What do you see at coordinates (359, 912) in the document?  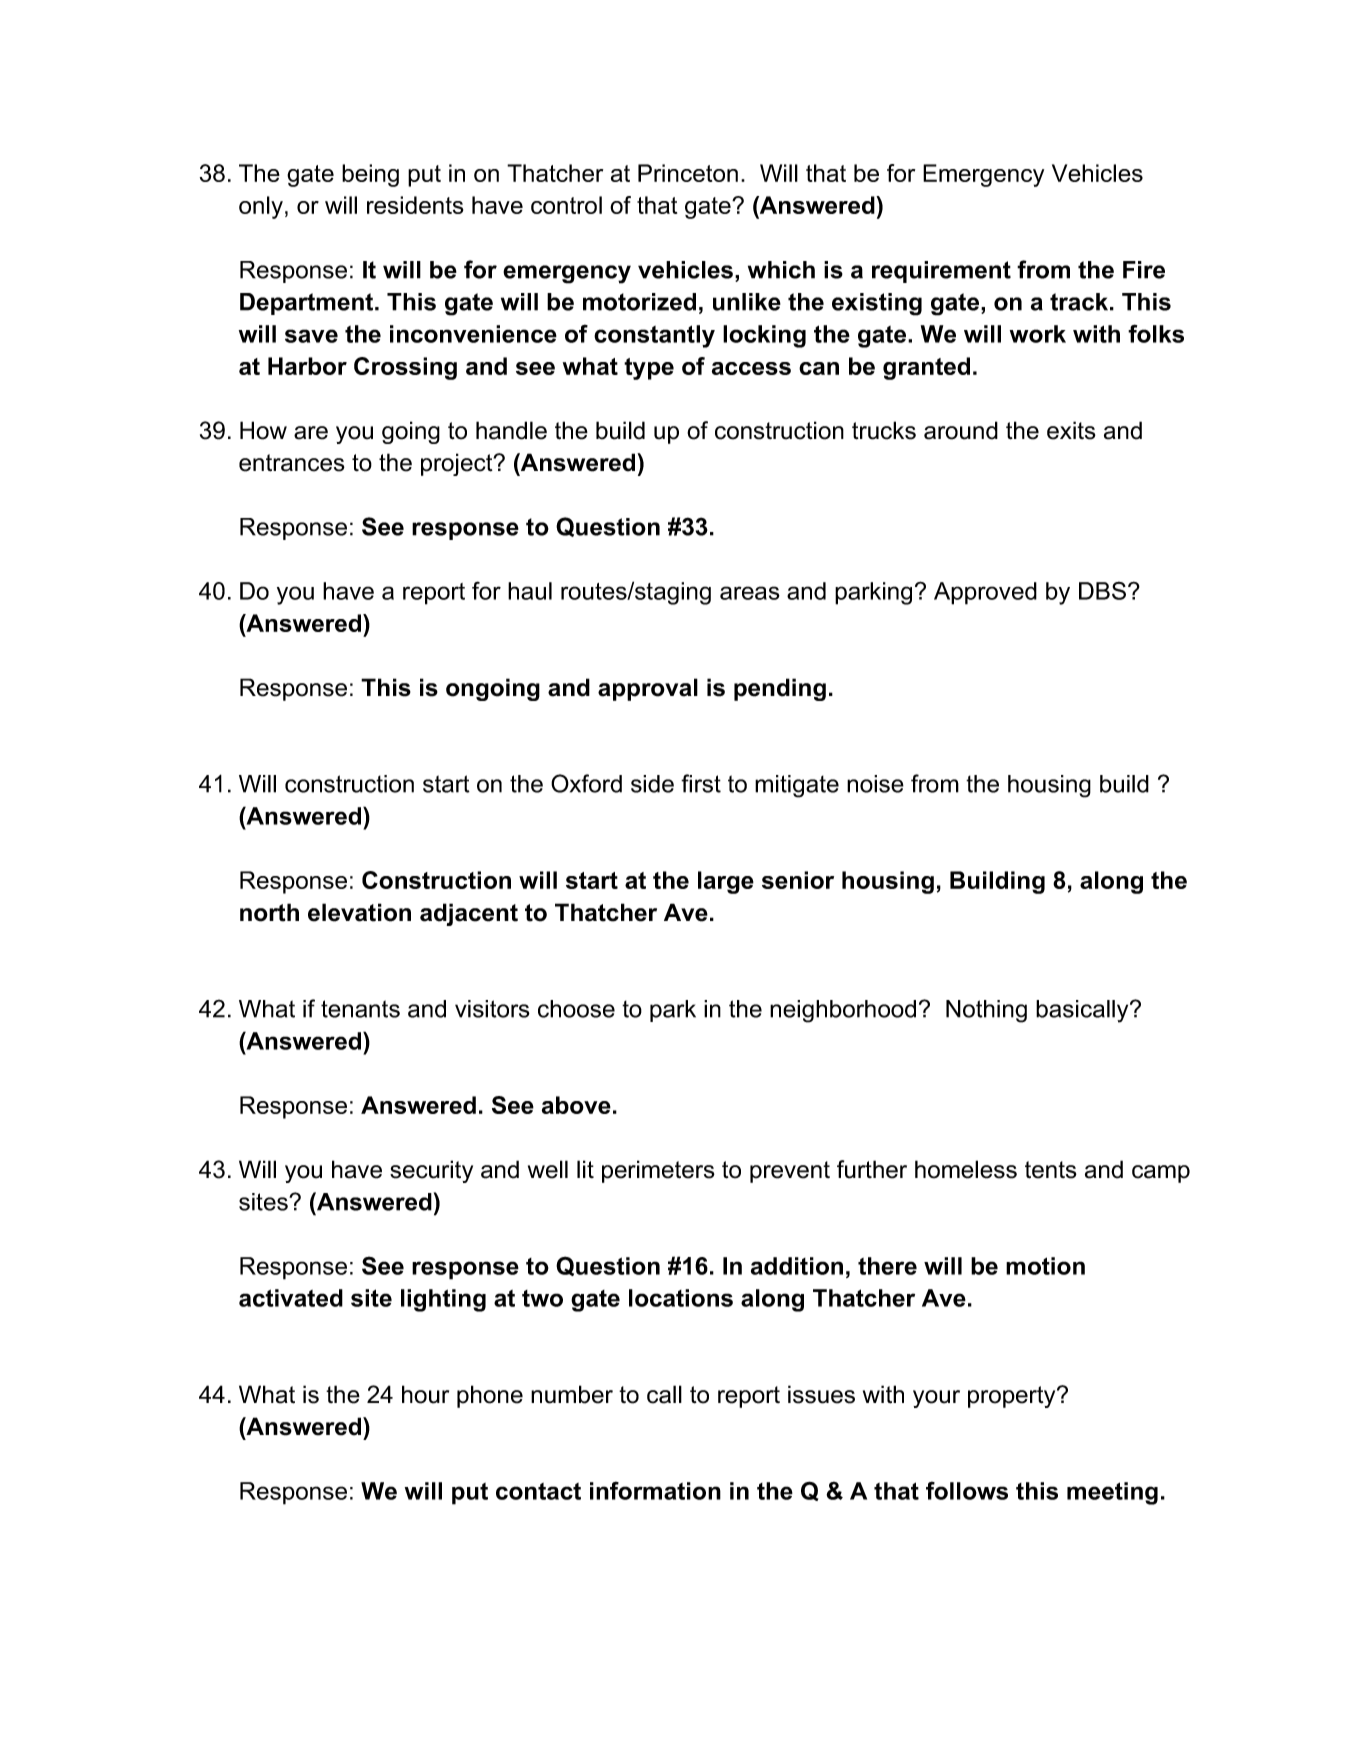 I see `elevation` at bounding box center [359, 912].
